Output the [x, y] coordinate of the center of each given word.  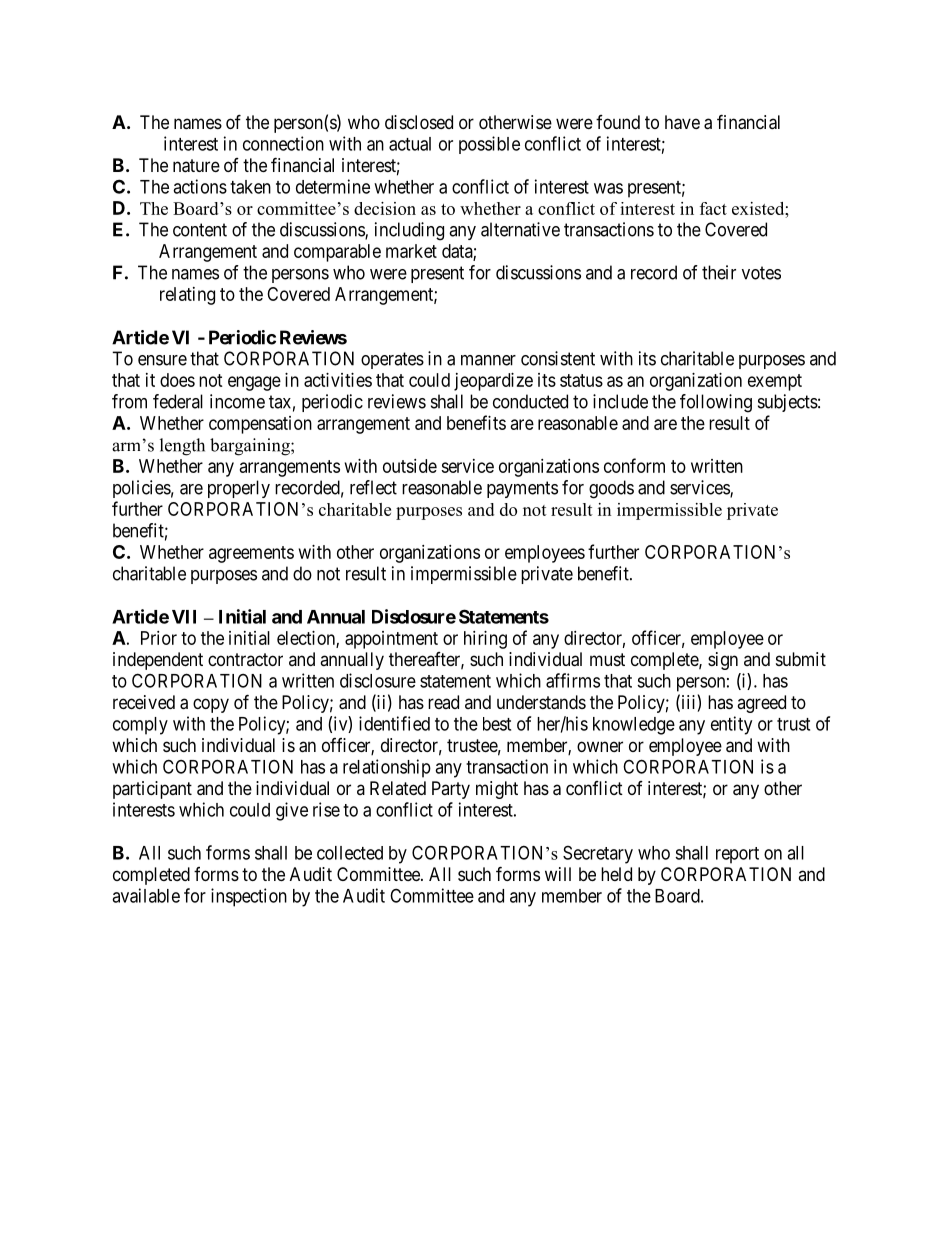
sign [723, 661]
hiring [485, 640]
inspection [249, 897]
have [682, 122]
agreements [251, 554]
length [182, 447]
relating [187, 296]
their [719, 272]
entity [731, 725]
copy [211, 705]
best [497, 724]
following [716, 403]
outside [410, 466]
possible [489, 145]
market [411, 251]
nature [196, 166]
